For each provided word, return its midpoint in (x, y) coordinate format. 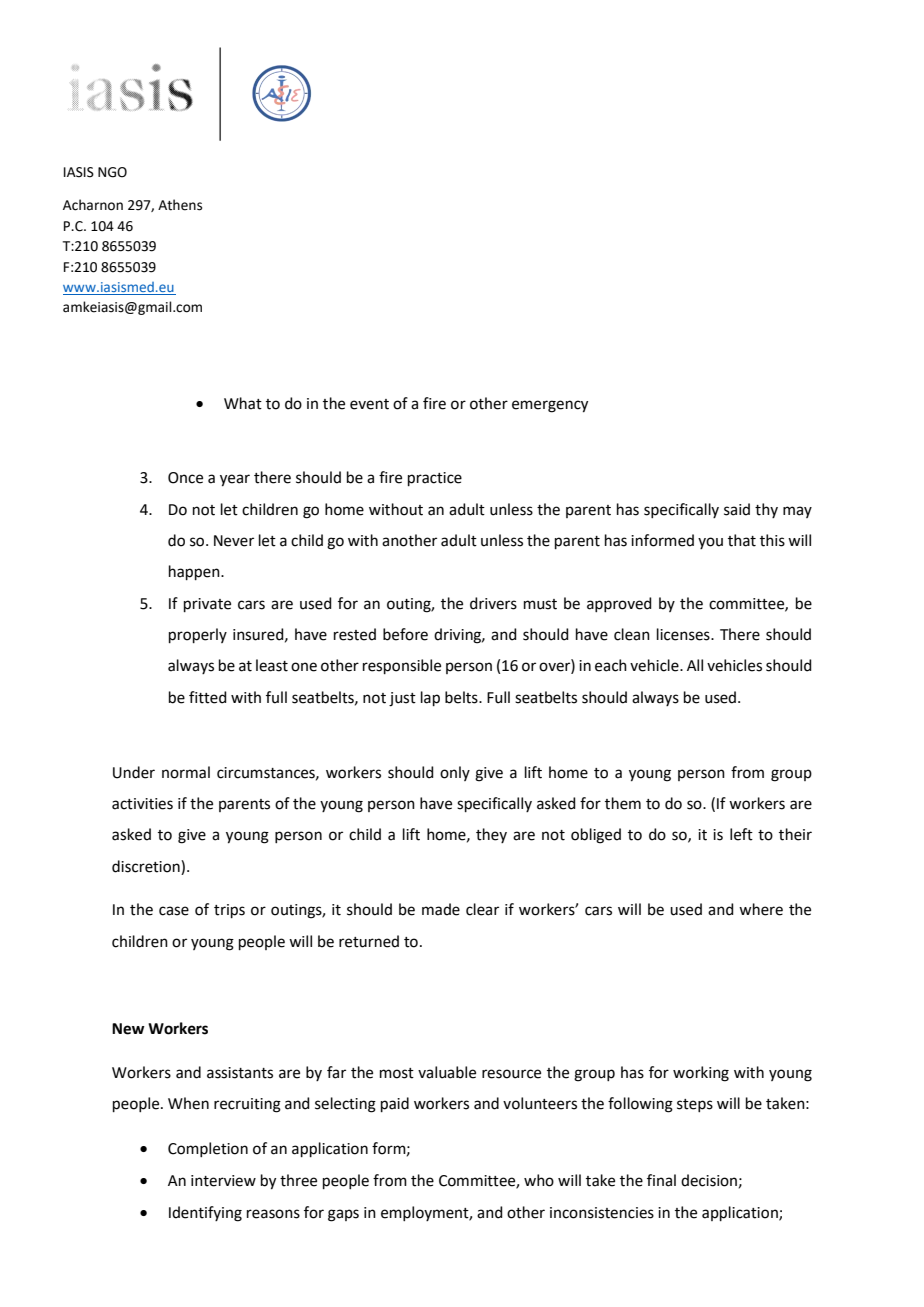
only (455, 773)
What (243, 403)
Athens (180, 205)
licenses (684, 634)
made (441, 909)
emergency (550, 406)
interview (223, 1181)
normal (186, 772)
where (761, 909)
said (737, 509)
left (741, 834)
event (369, 404)
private (207, 605)
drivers (493, 603)
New (128, 1029)
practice (435, 479)
